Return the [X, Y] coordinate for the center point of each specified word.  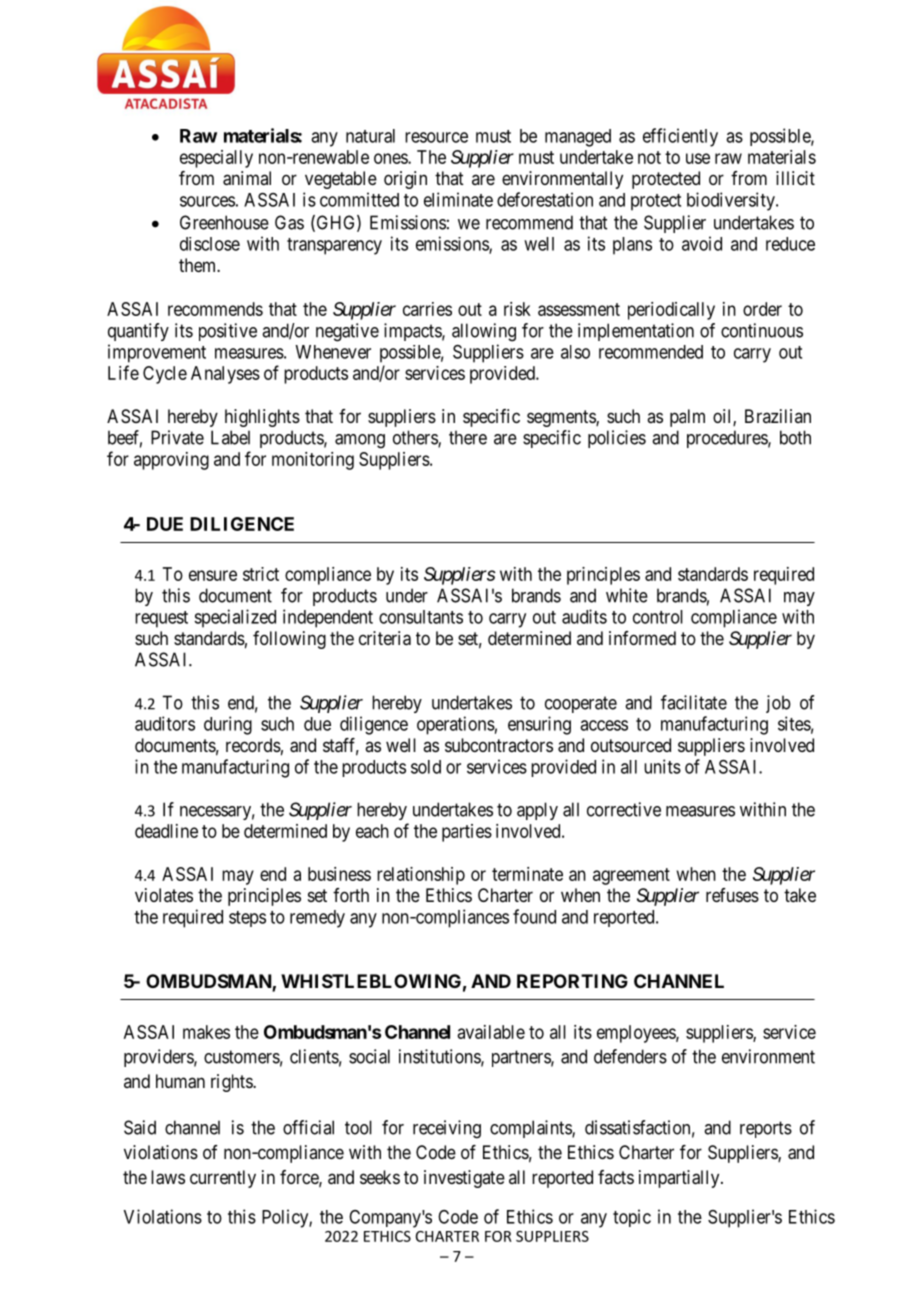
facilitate [694, 702]
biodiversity [732, 201]
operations [456, 725]
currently [223, 1179]
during [228, 725]
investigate [464, 1179]
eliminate [458, 199]
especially [216, 159]
